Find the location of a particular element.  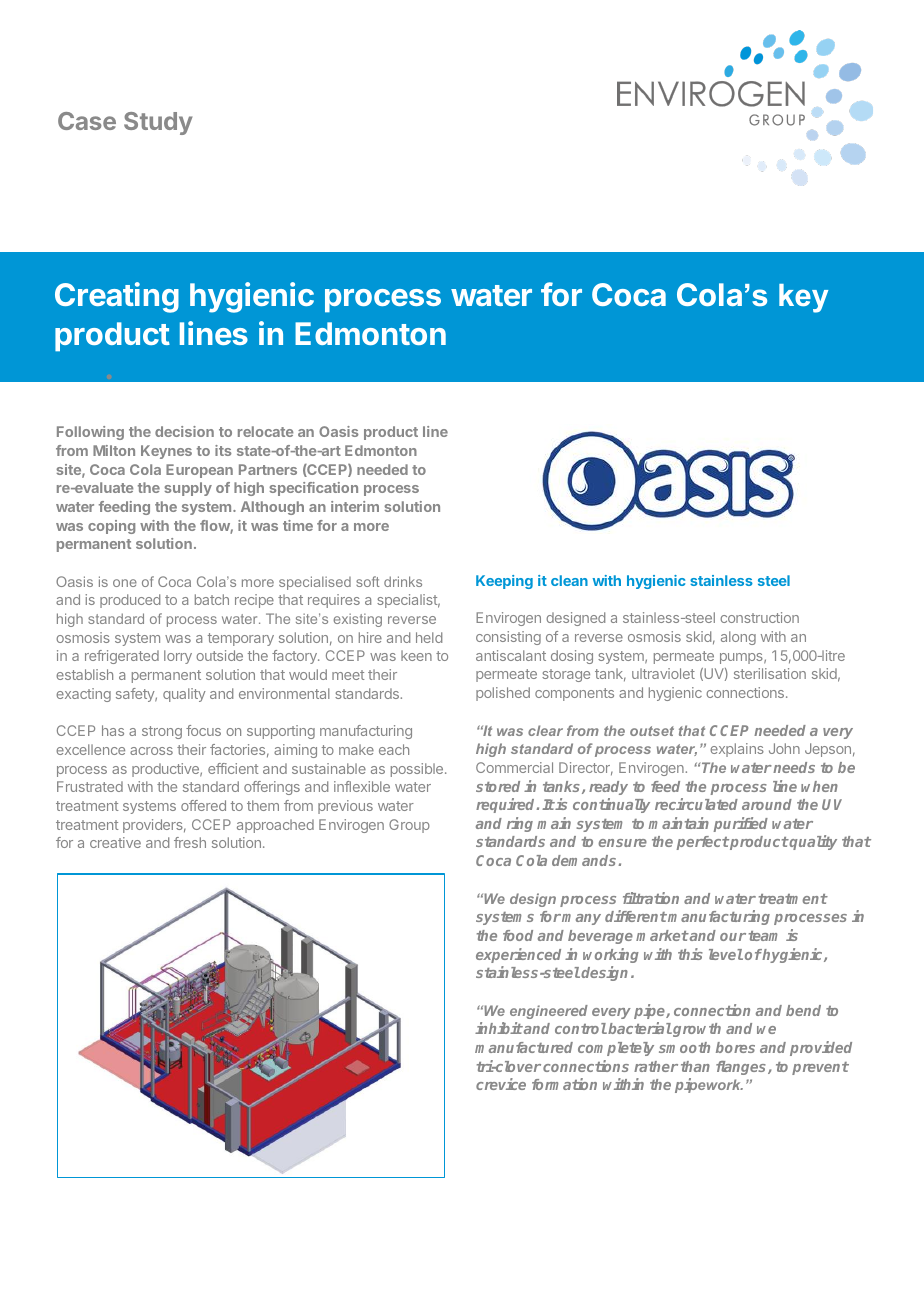

Case is located at coordinates (87, 121).
